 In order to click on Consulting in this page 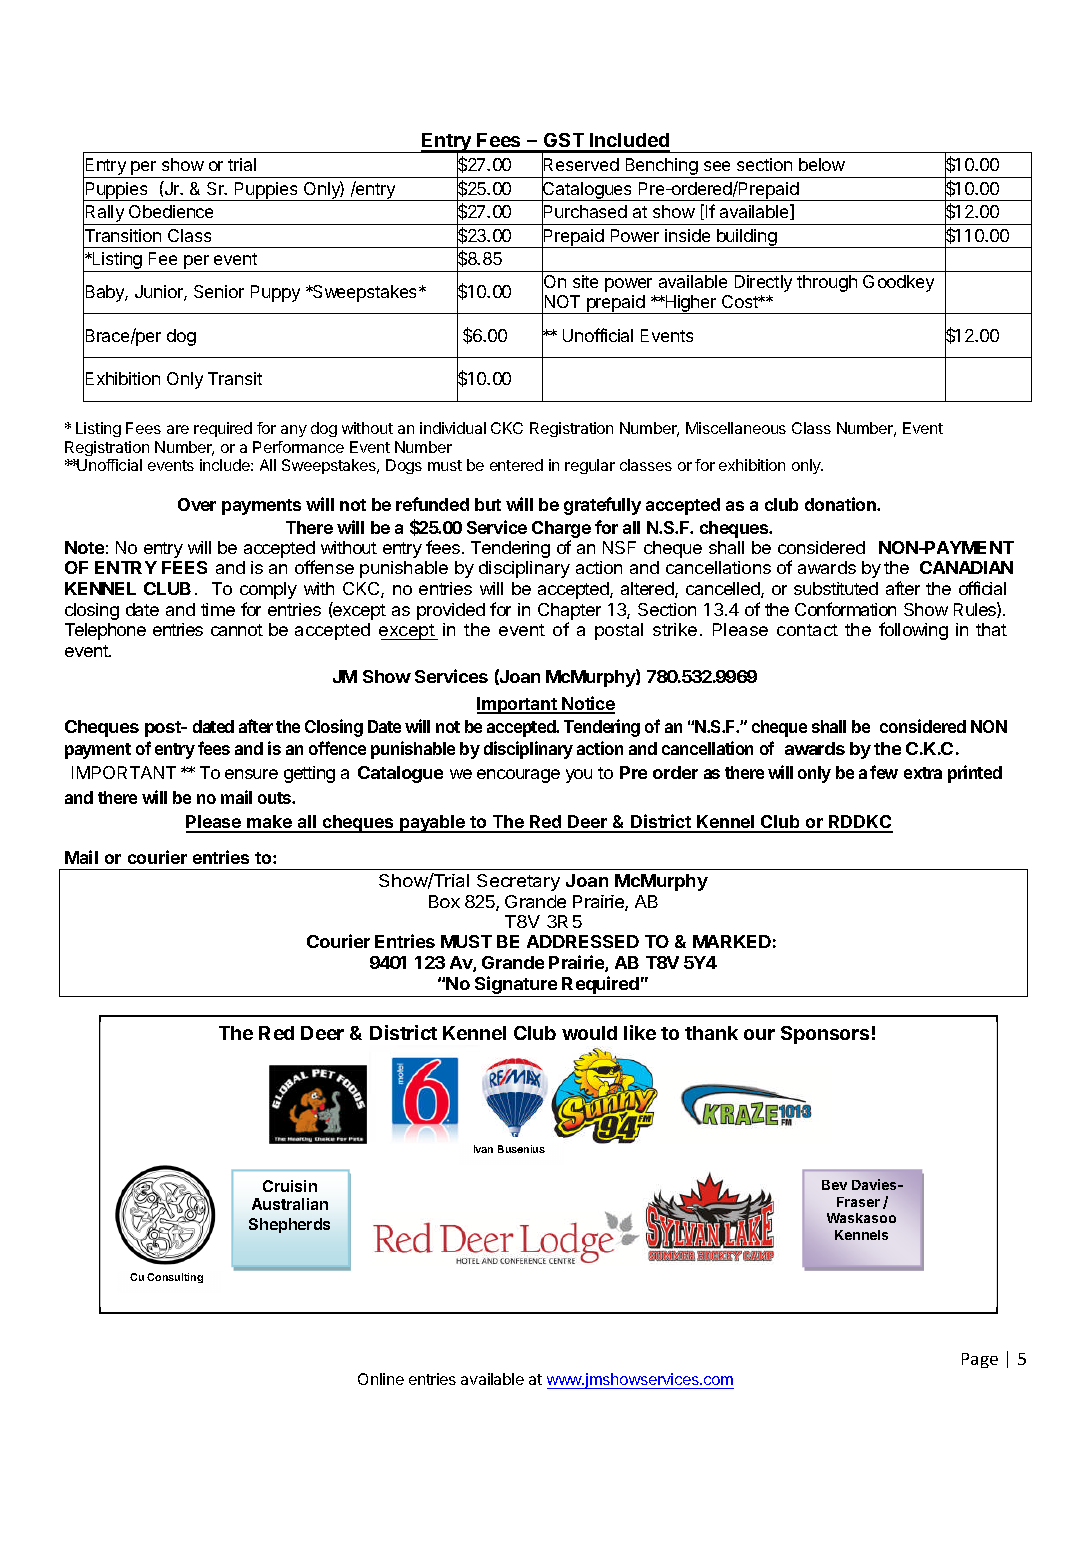, I will do `click(175, 1278)`.
